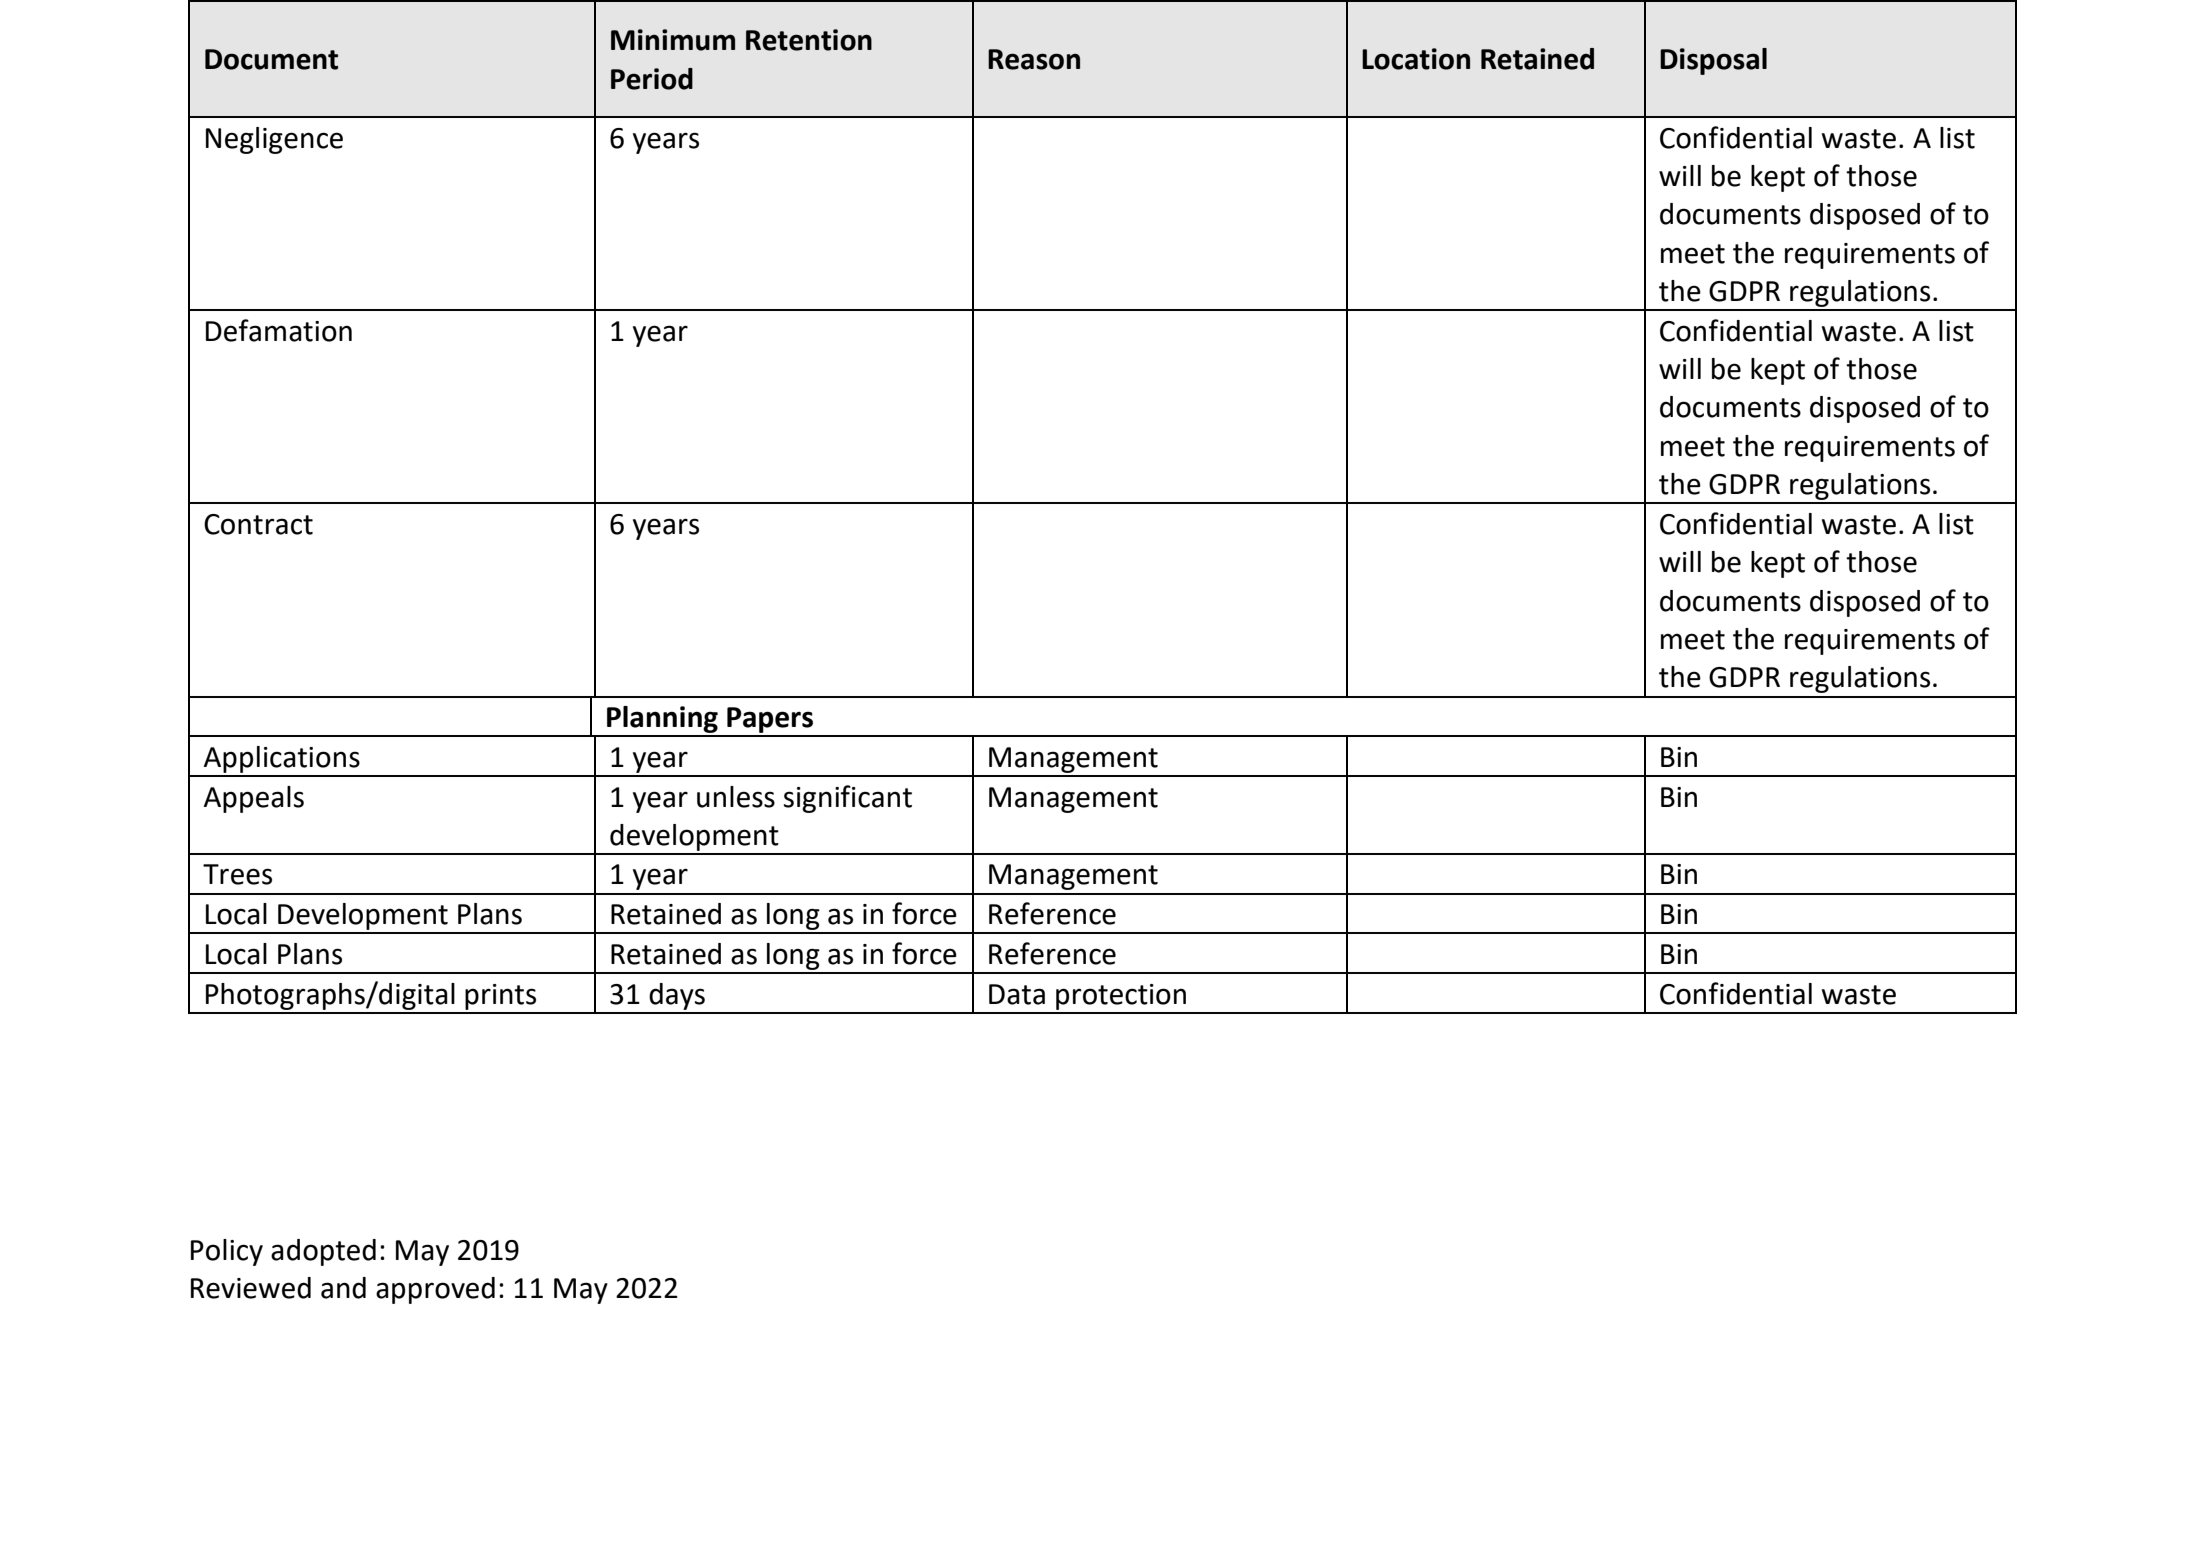 The width and height of the screenshot is (2205, 1559). Describe the element at coordinates (1713, 61) in the screenshot. I see `Disposal` at that location.
